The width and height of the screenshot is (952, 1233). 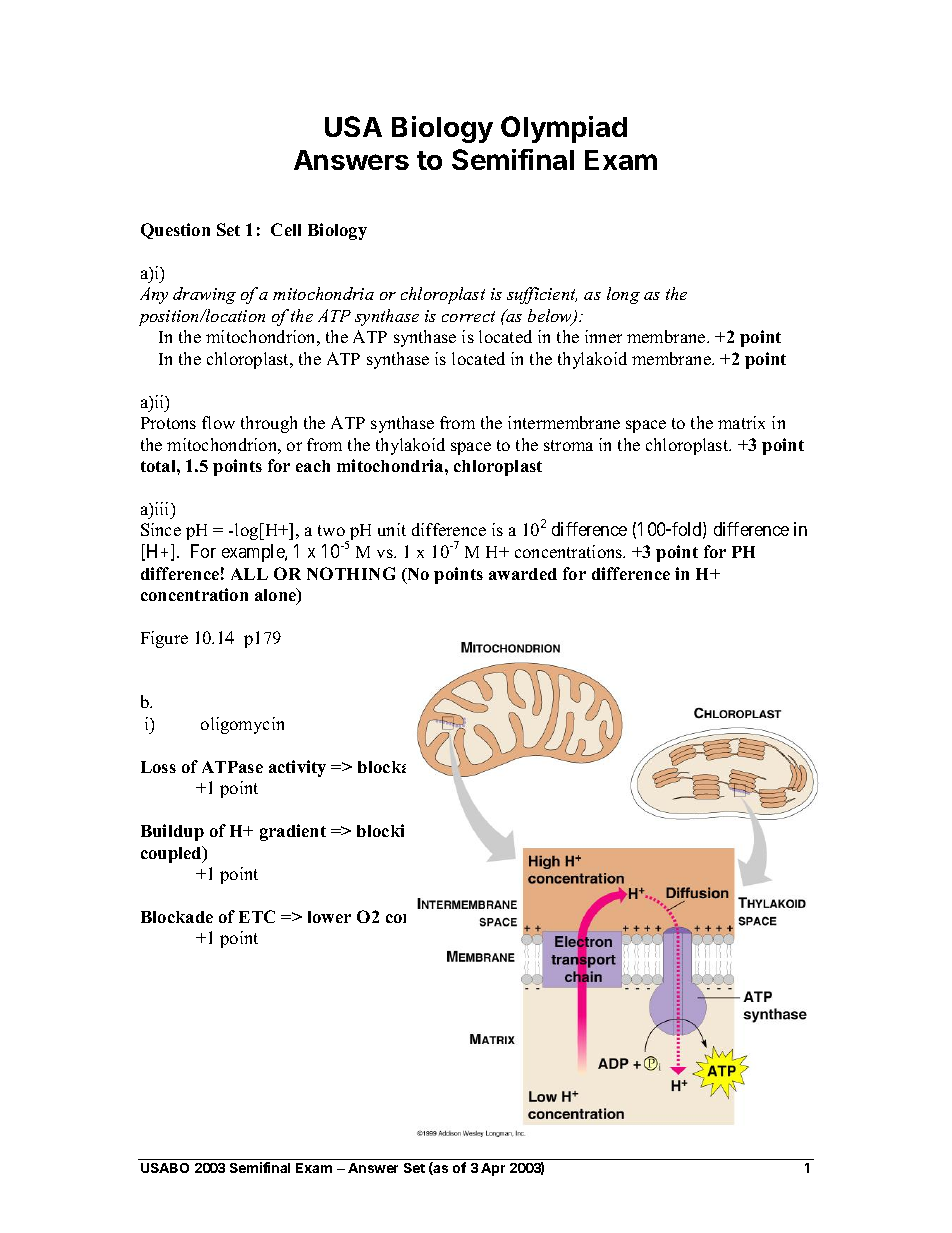 I want to click on stroma, so click(x=568, y=445).
